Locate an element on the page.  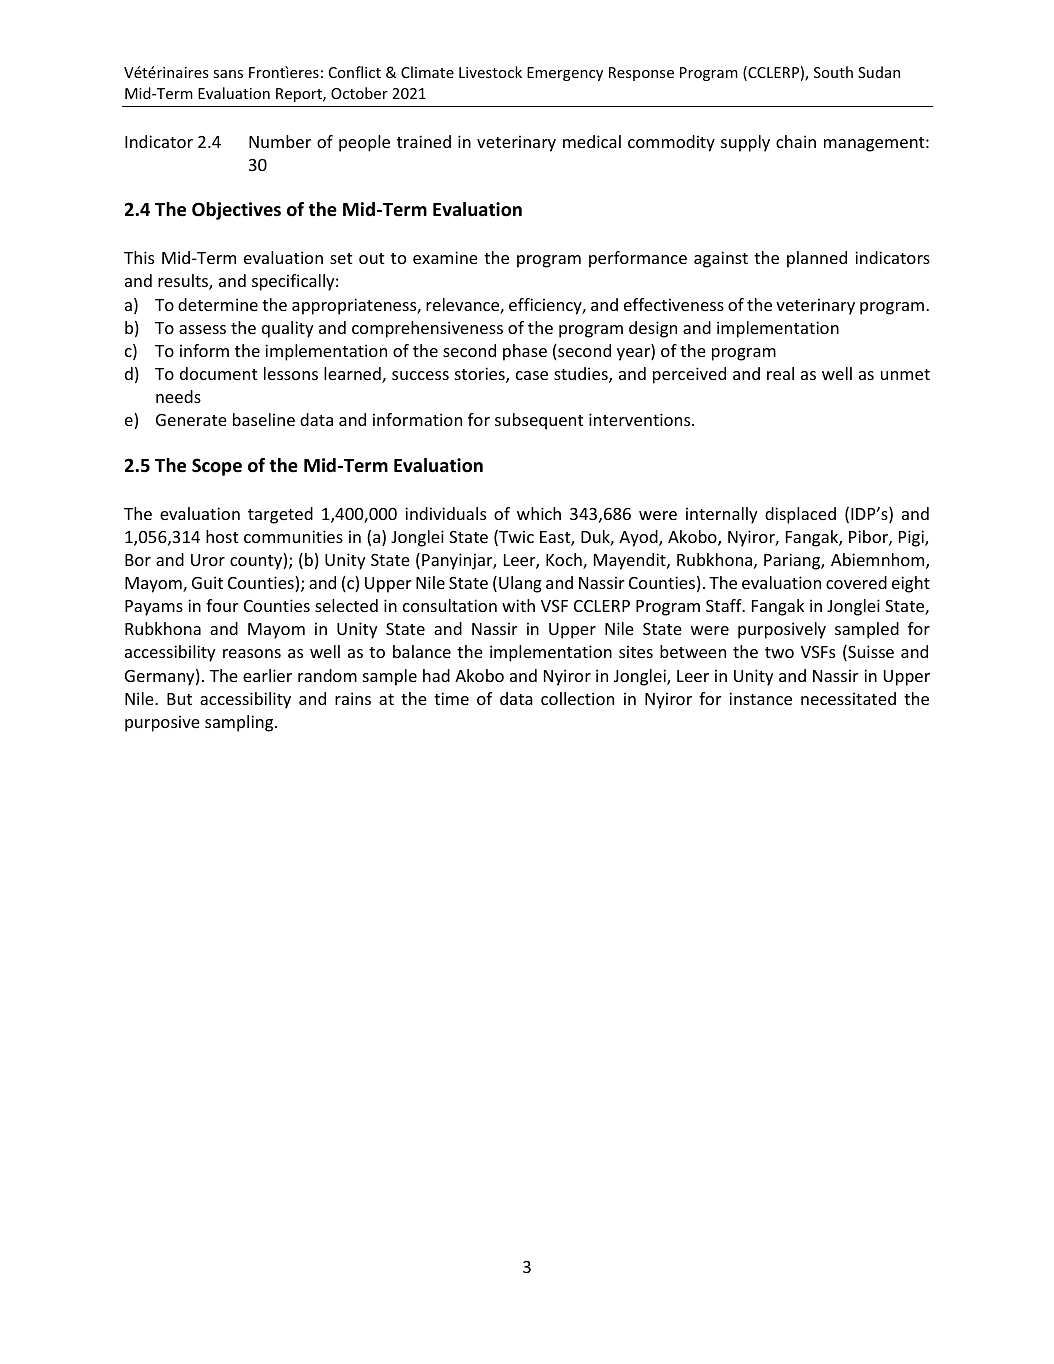
Emergency is located at coordinates (565, 74).
